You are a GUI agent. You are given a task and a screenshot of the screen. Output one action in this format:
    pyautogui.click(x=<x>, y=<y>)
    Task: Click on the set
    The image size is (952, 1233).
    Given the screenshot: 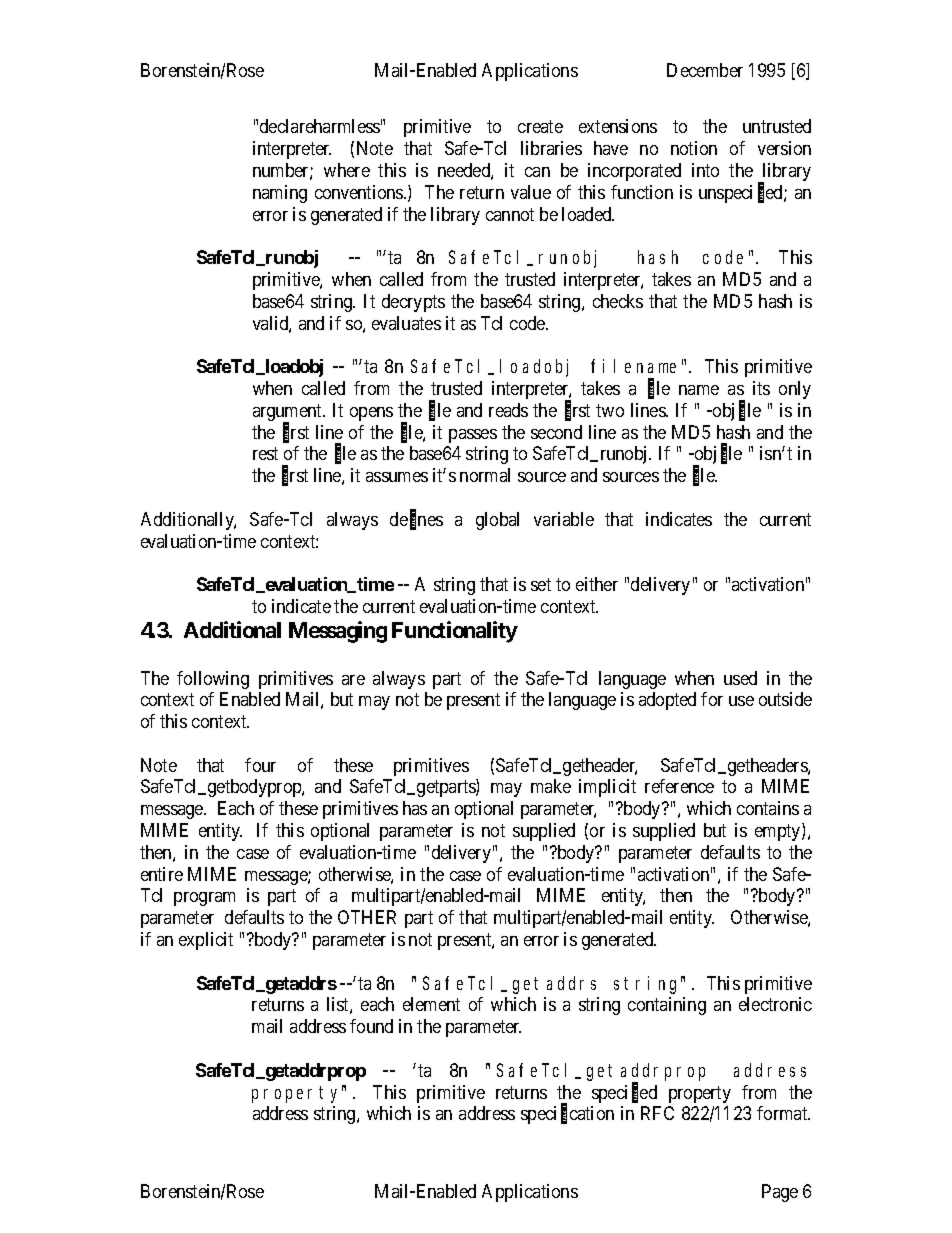 What is the action you would take?
    pyautogui.click(x=541, y=584)
